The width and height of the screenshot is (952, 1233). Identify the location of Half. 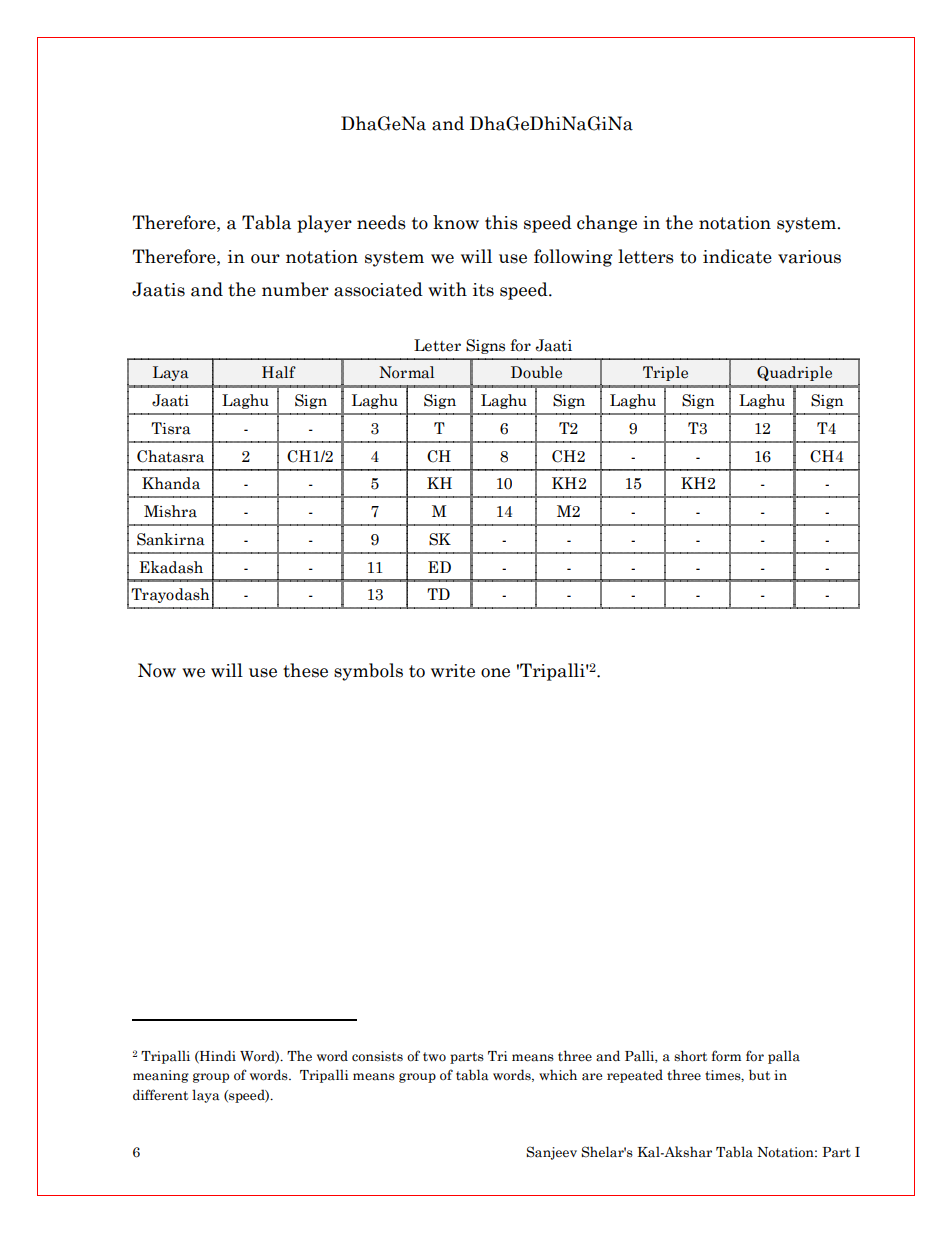
(279, 372).
